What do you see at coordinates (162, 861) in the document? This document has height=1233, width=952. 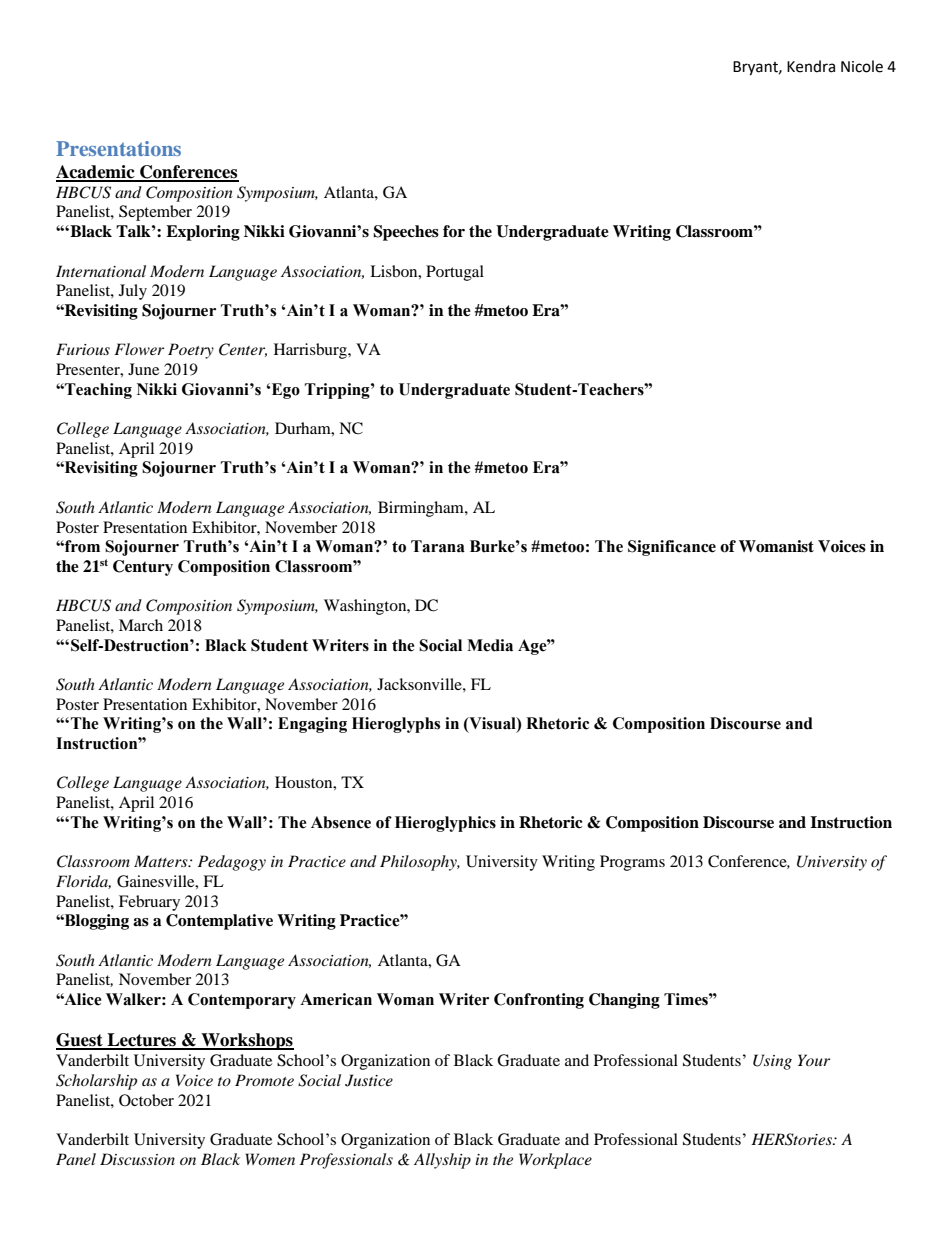 I see `Matters` at bounding box center [162, 861].
